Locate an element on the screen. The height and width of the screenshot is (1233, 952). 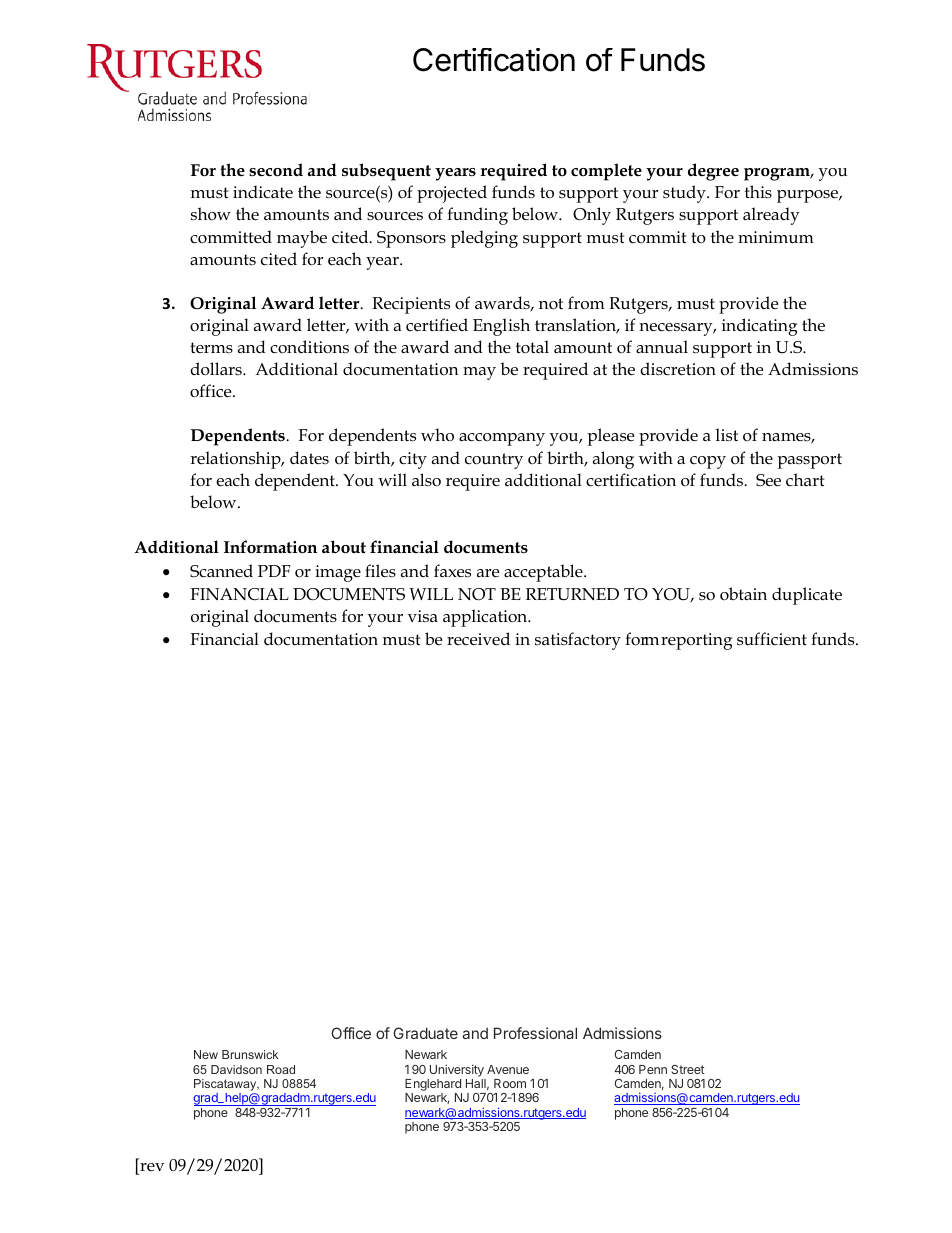
Room is located at coordinates (510, 1083).
